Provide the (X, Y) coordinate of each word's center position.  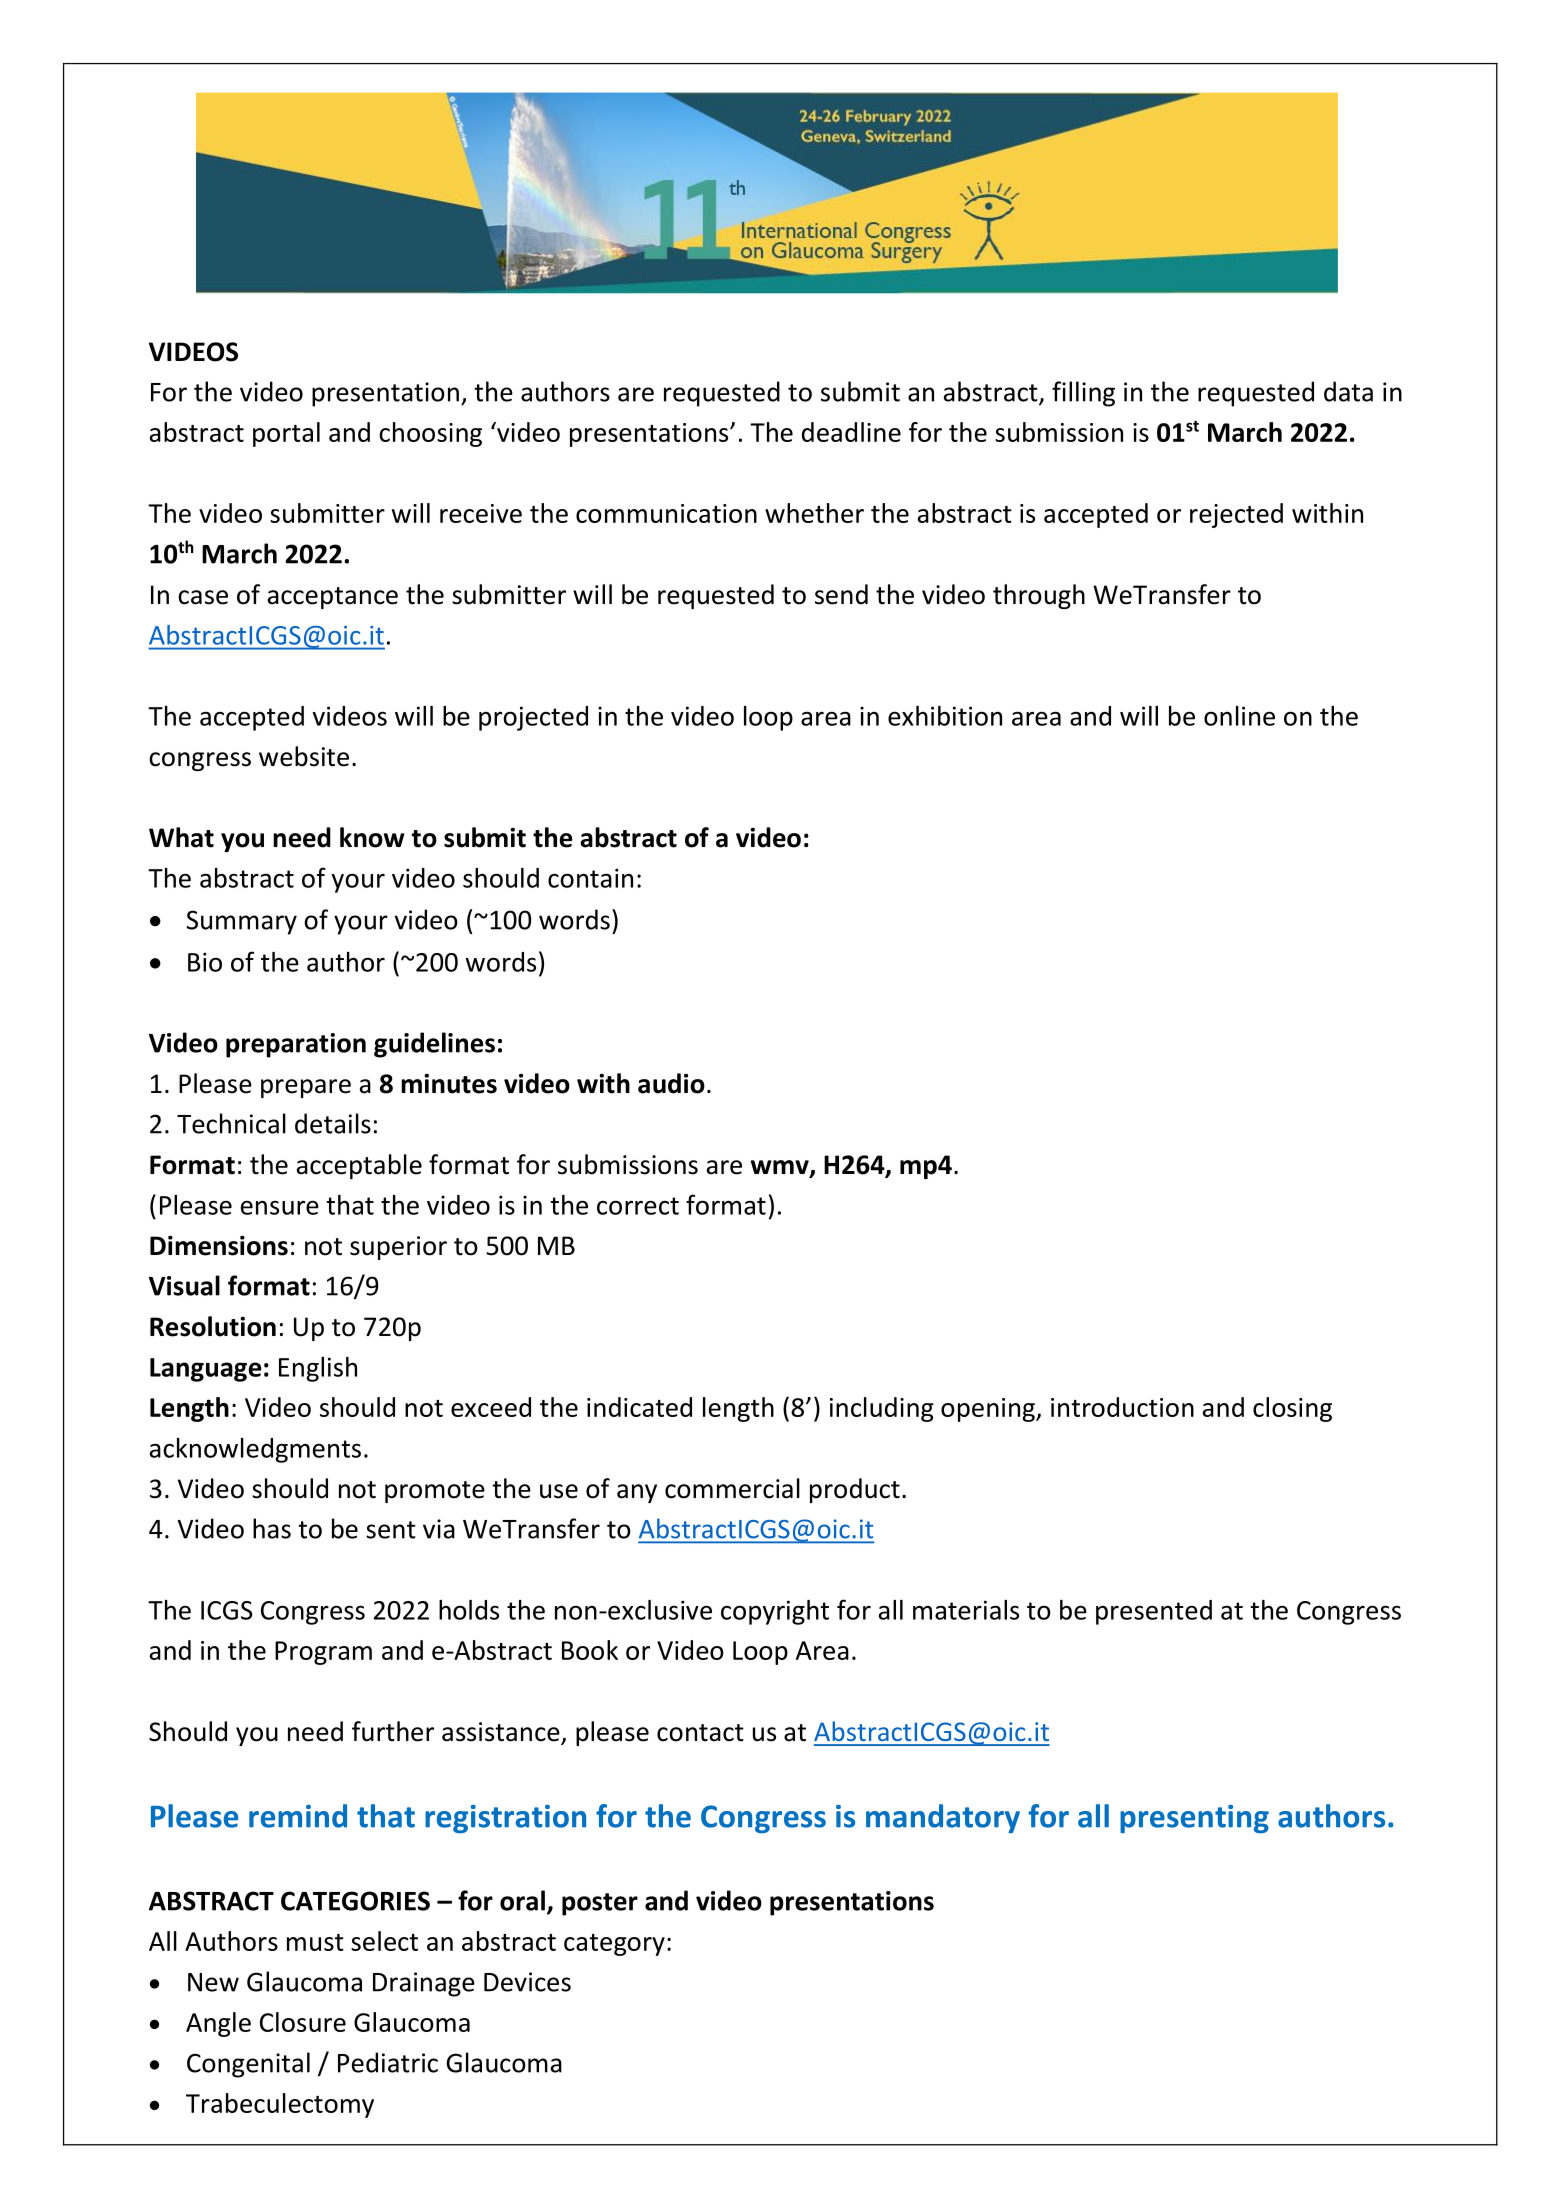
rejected (1236, 515)
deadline (851, 432)
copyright (775, 1612)
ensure (280, 1208)
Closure (303, 2022)
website (304, 756)
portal (286, 434)
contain (590, 878)
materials (966, 1610)
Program (323, 1653)
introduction (1122, 1407)
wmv (781, 1168)
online (1239, 716)
